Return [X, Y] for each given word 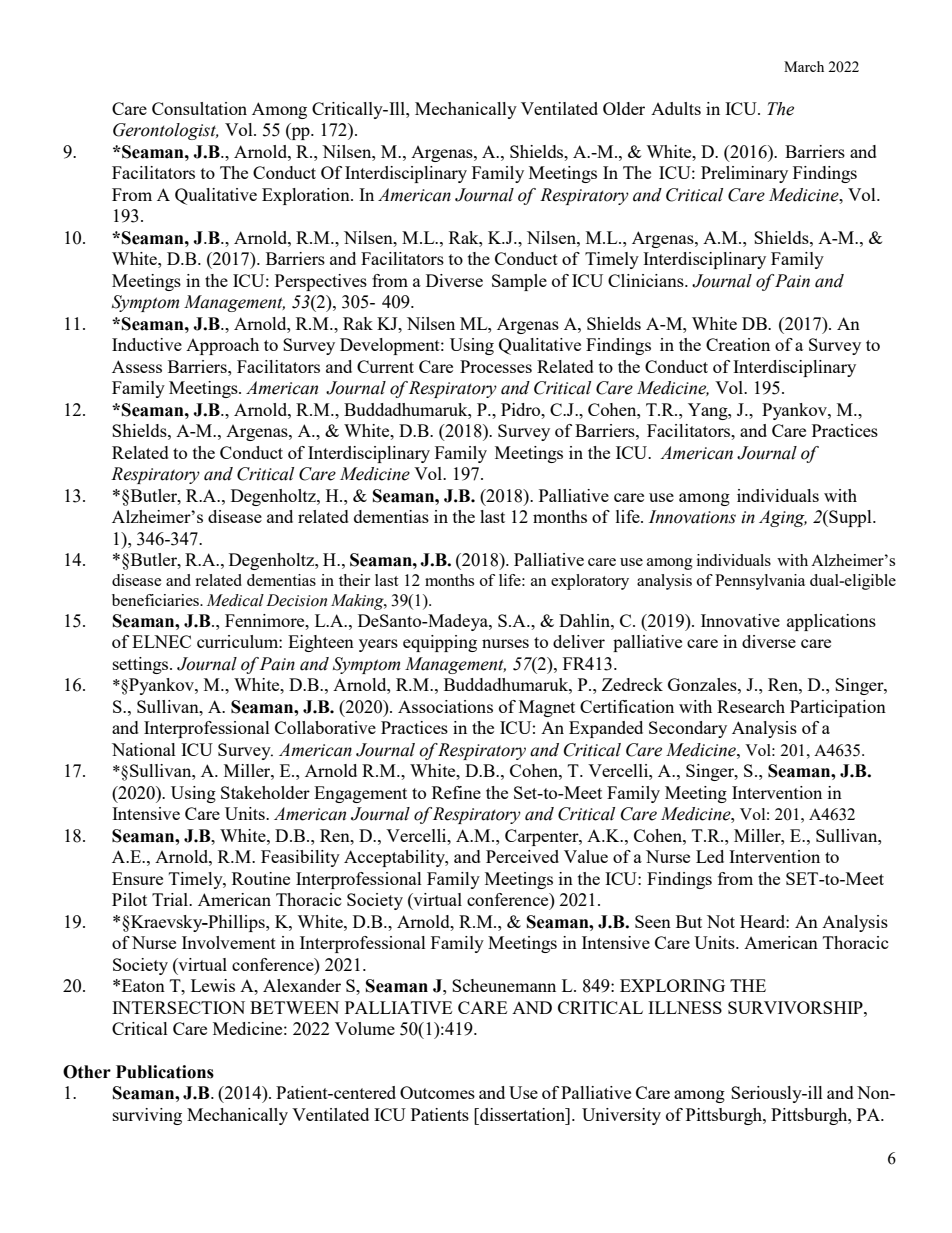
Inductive [147, 344]
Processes [496, 366]
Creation [738, 344]
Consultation [199, 108]
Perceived [522, 856]
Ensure [137, 878]
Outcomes [437, 1092]
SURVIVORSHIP [796, 1007]
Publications [165, 1072]
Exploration [307, 196]
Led [710, 856]
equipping [440, 643]
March [804, 66]
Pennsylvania [760, 582]
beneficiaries [156, 600]
